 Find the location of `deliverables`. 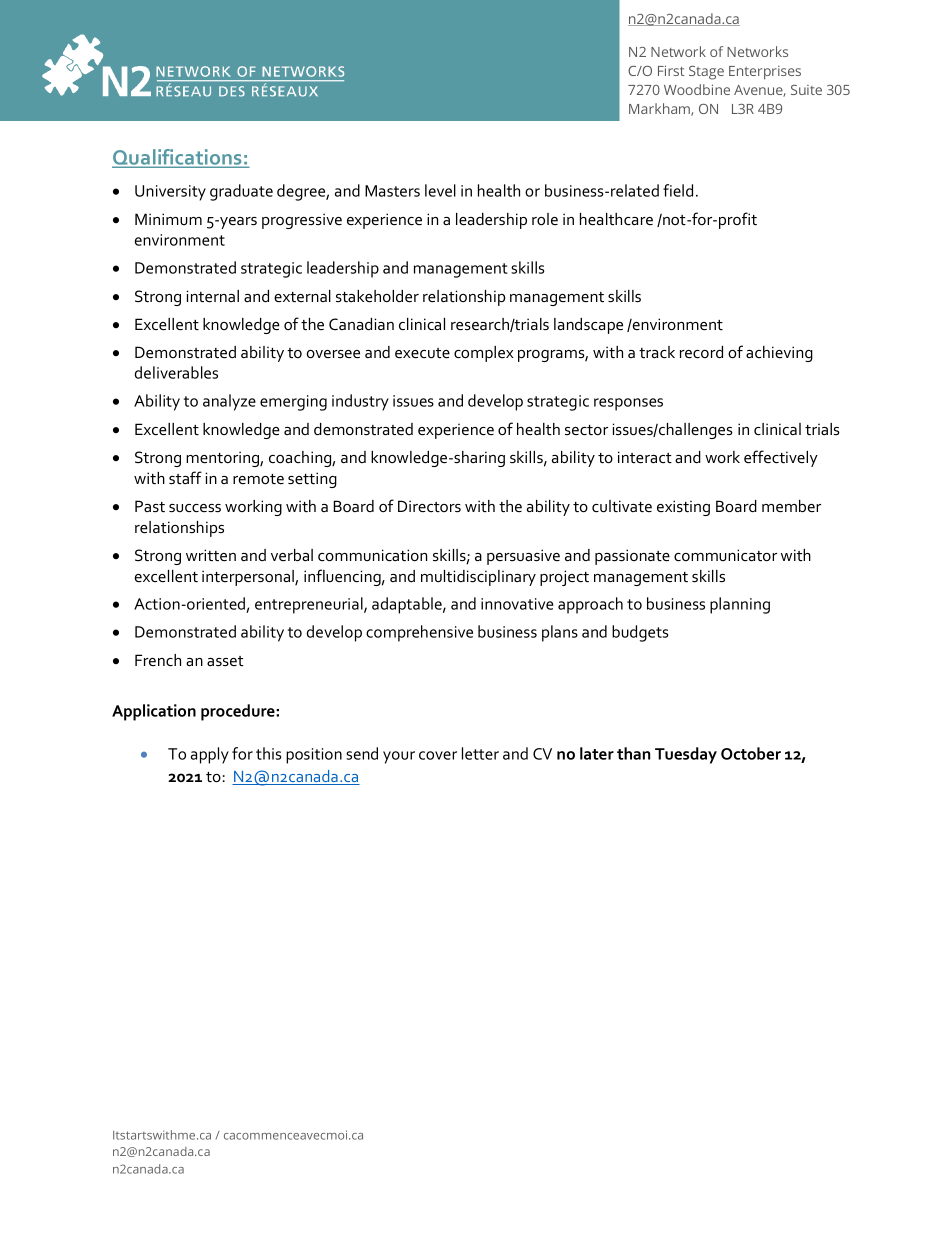

deliverables is located at coordinates (176, 372).
